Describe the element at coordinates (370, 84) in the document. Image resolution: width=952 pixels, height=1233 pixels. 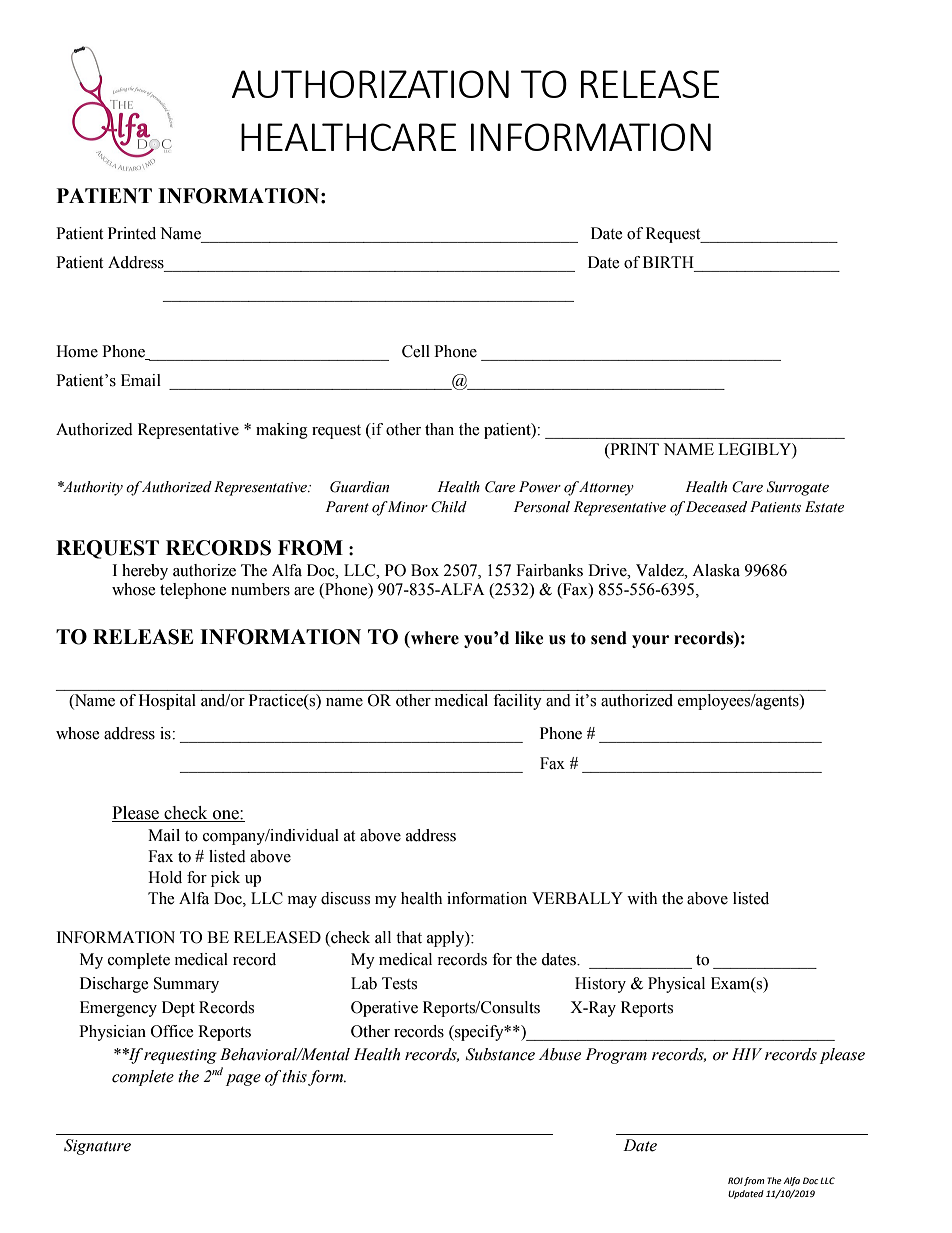
I see `AUTHORIZATION` at that location.
